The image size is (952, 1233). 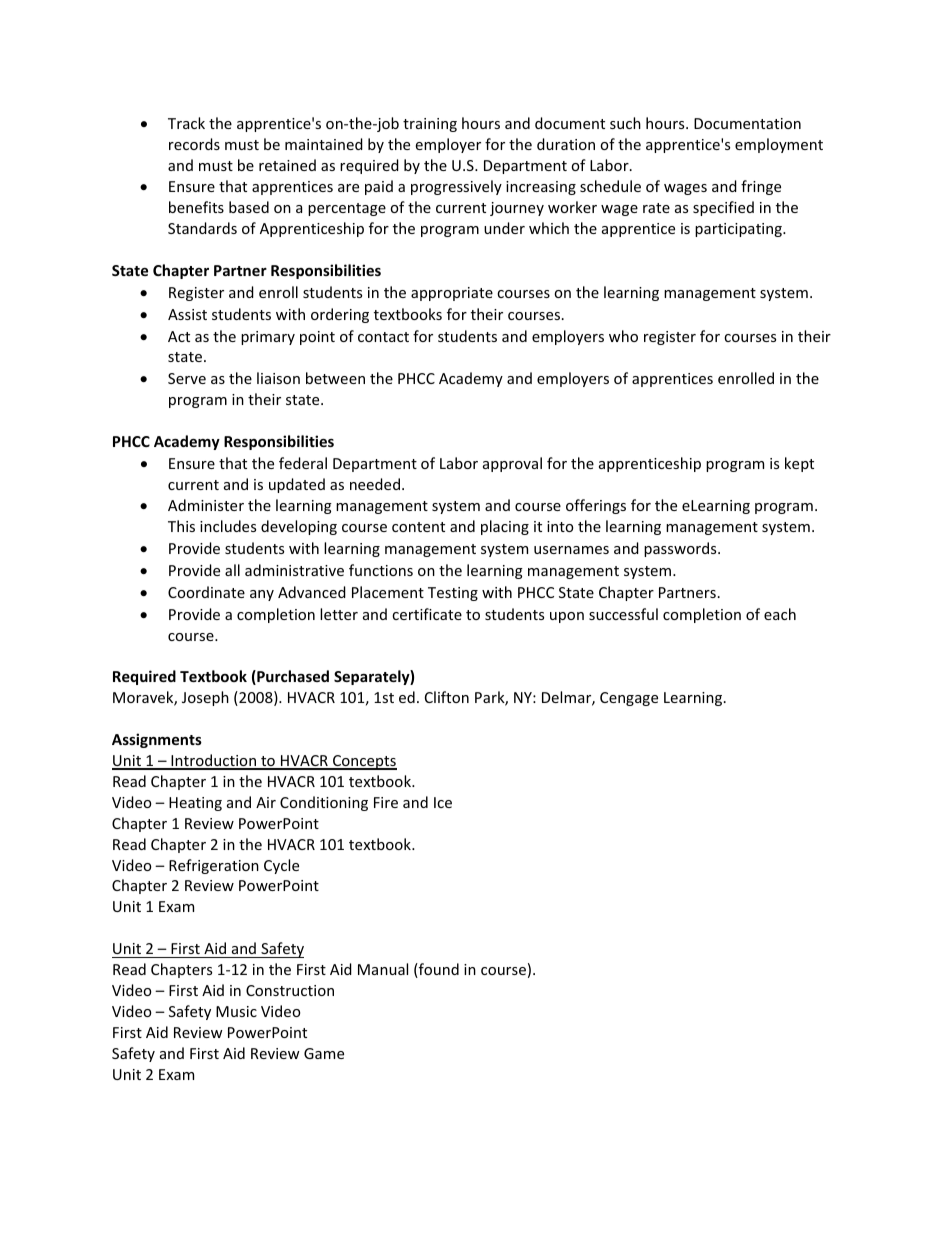 What do you see at coordinates (383, 969) in the screenshot?
I see `Manual` at bounding box center [383, 969].
